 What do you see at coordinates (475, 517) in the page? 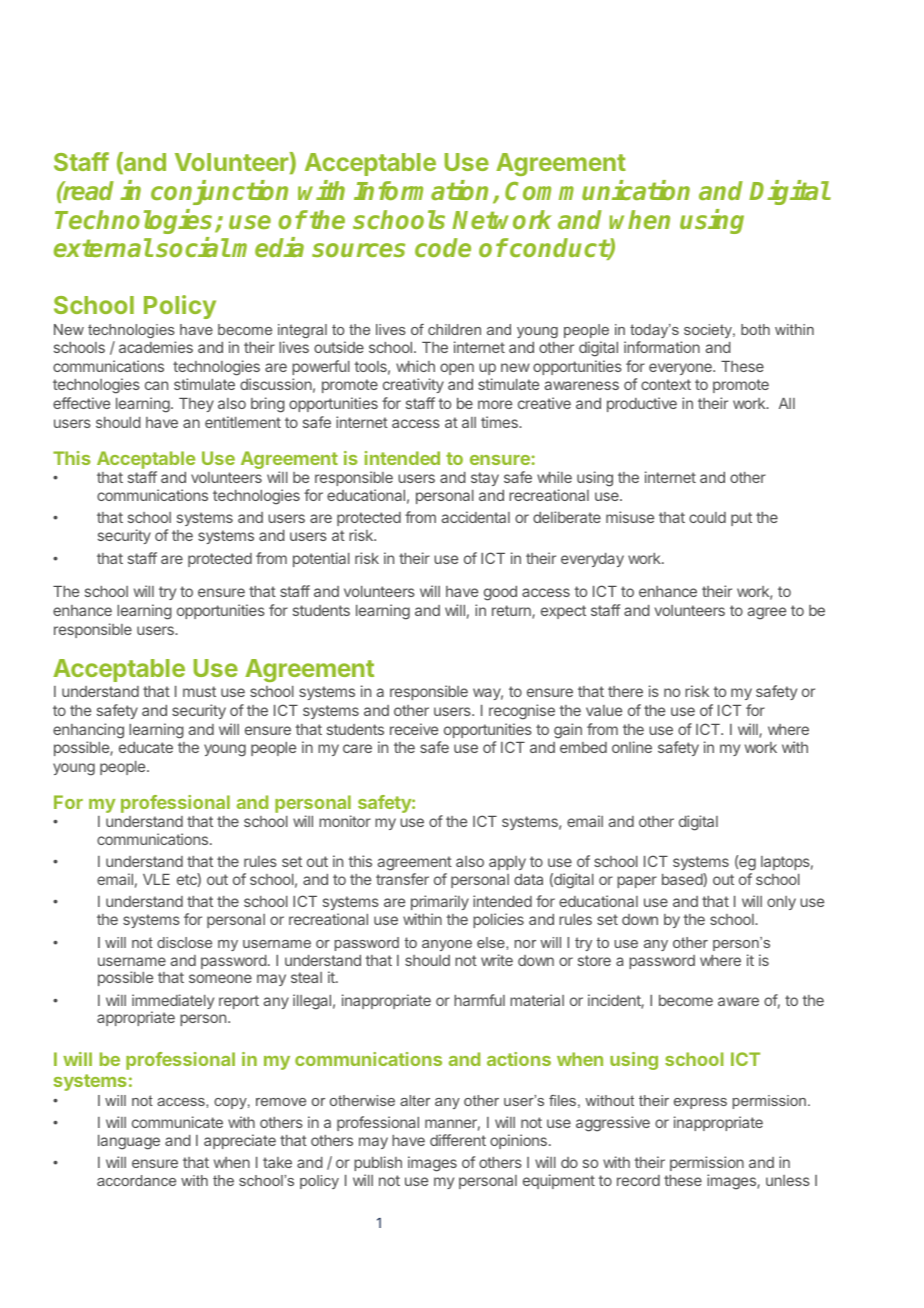
I see `accidental` at bounding box center [475, 517].
